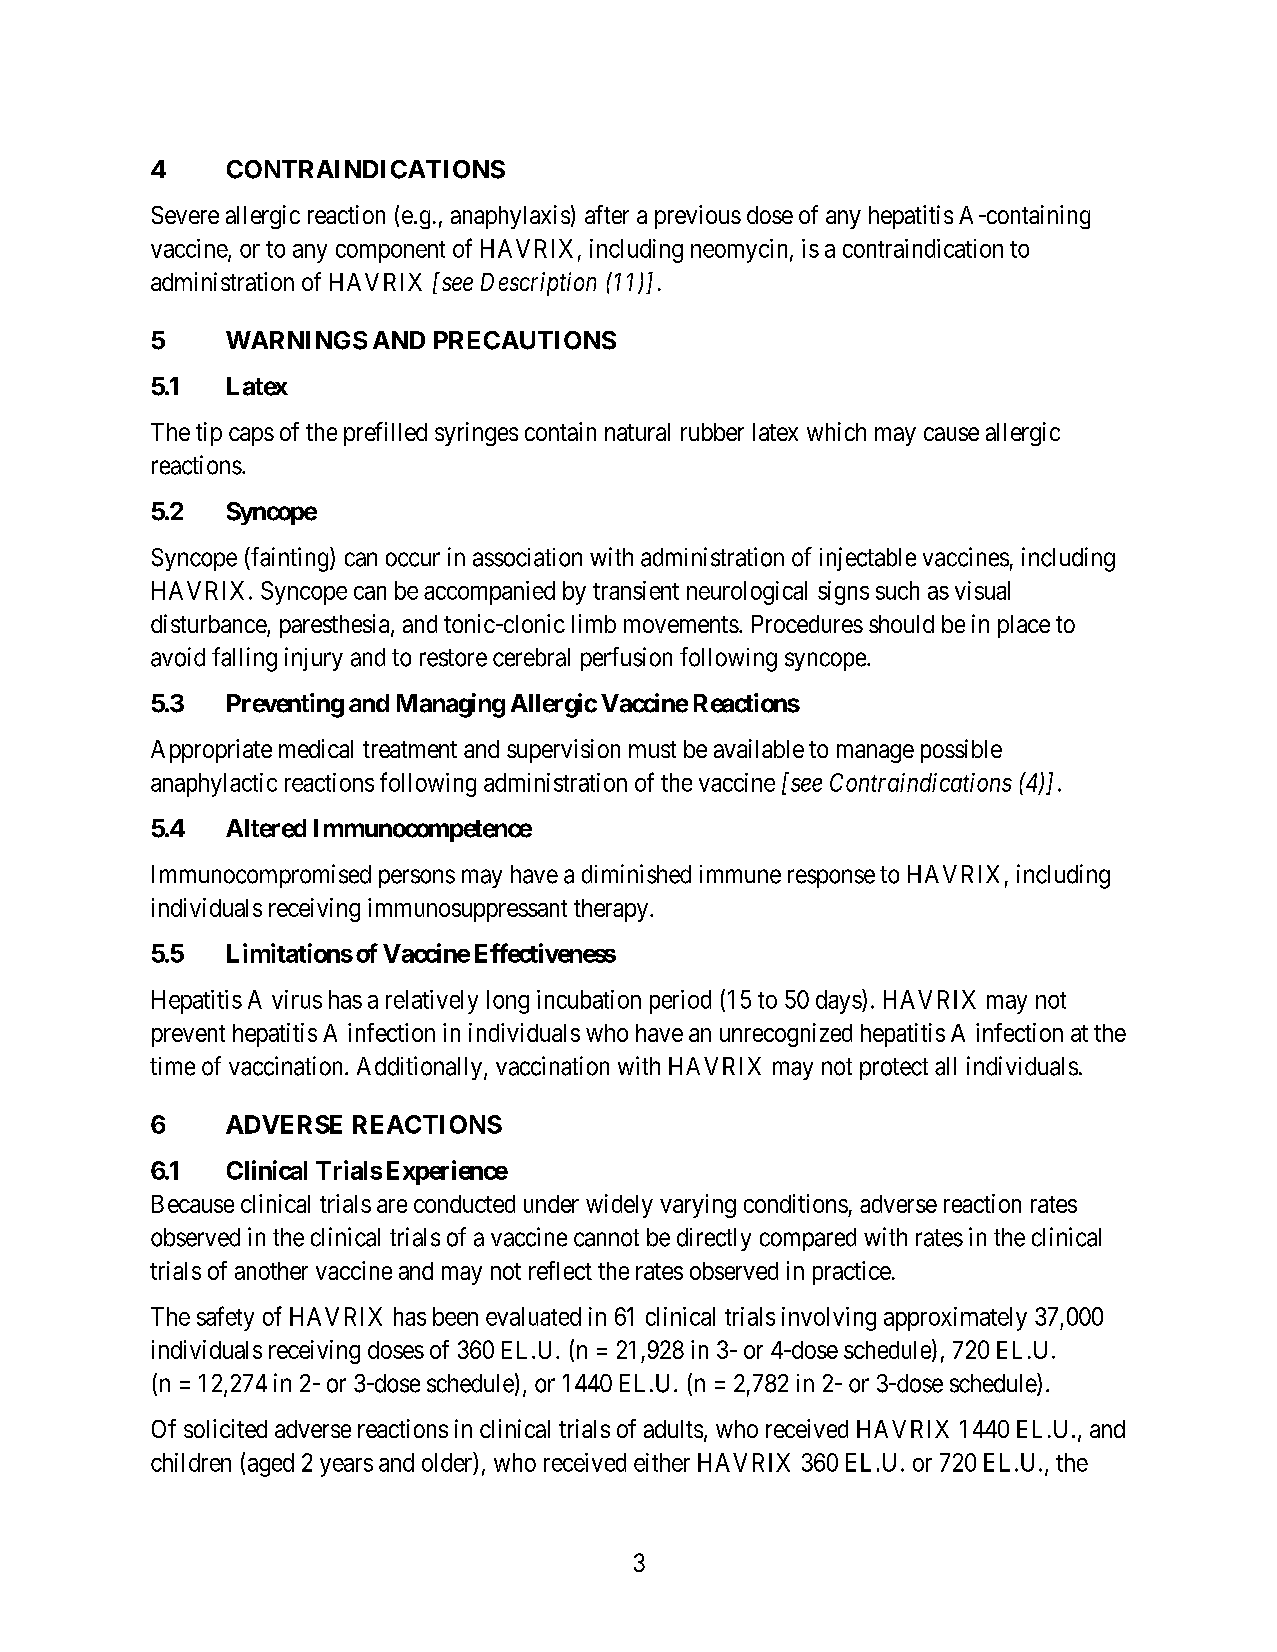  What do you see at coordinates (271, 1465) in the screenshot?
I see `aged` at bounding box center [271, 1465].
